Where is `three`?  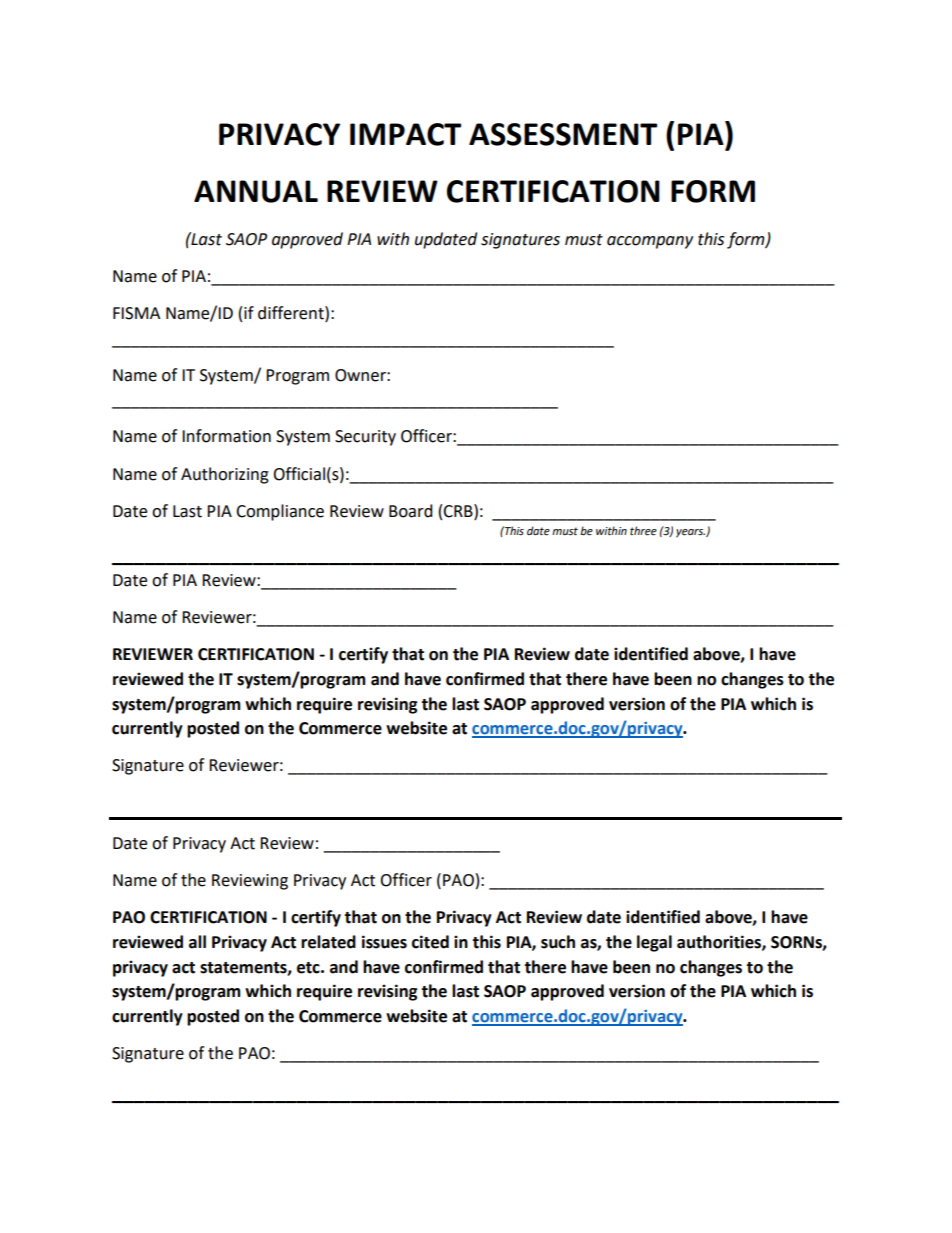 three is located at coordinates (643, 531).
